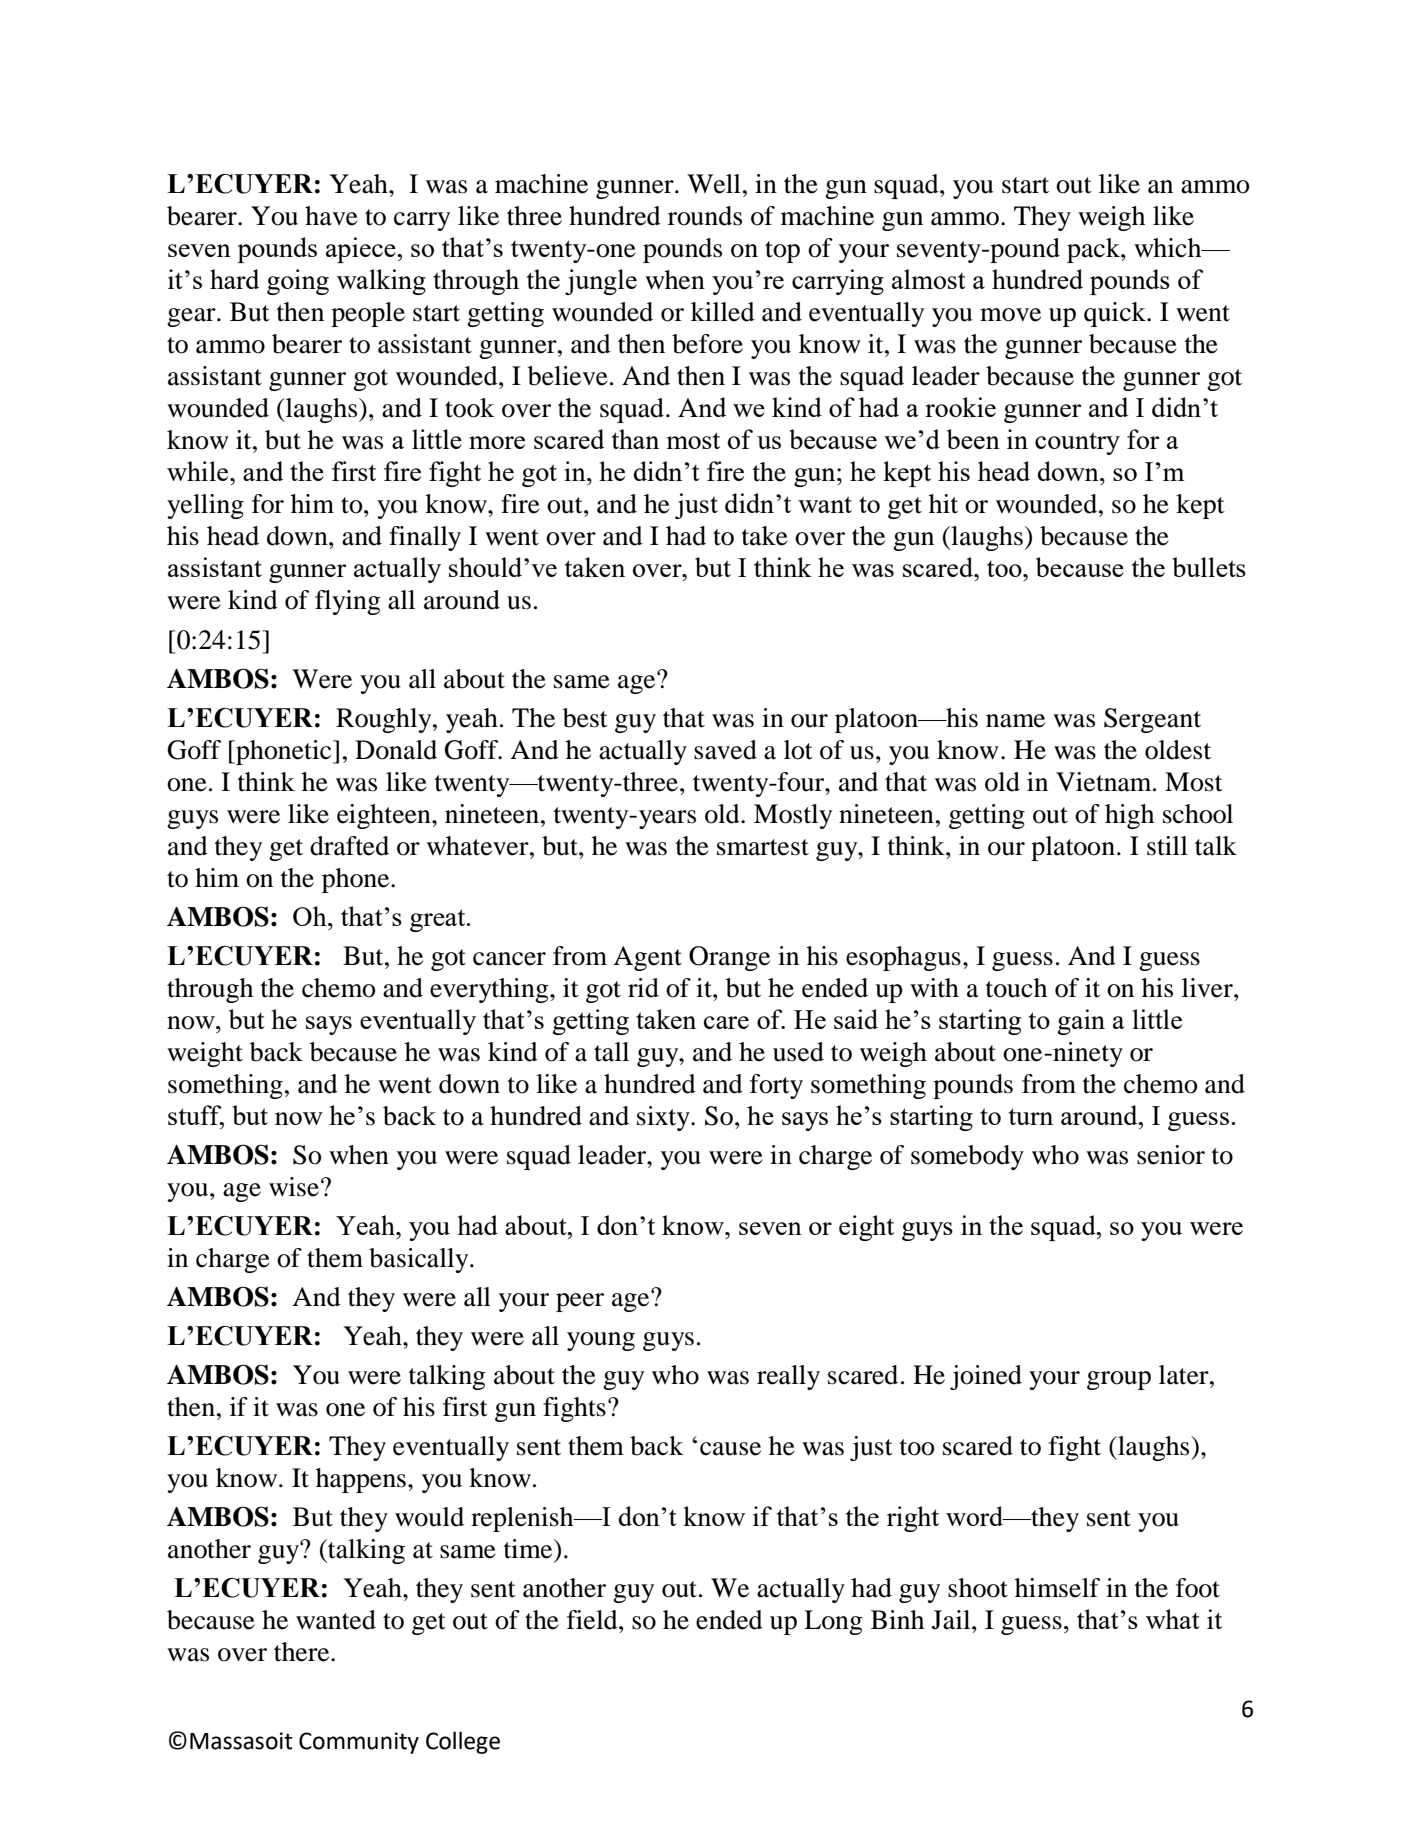  I want to click on there, so click(303, 1652).
